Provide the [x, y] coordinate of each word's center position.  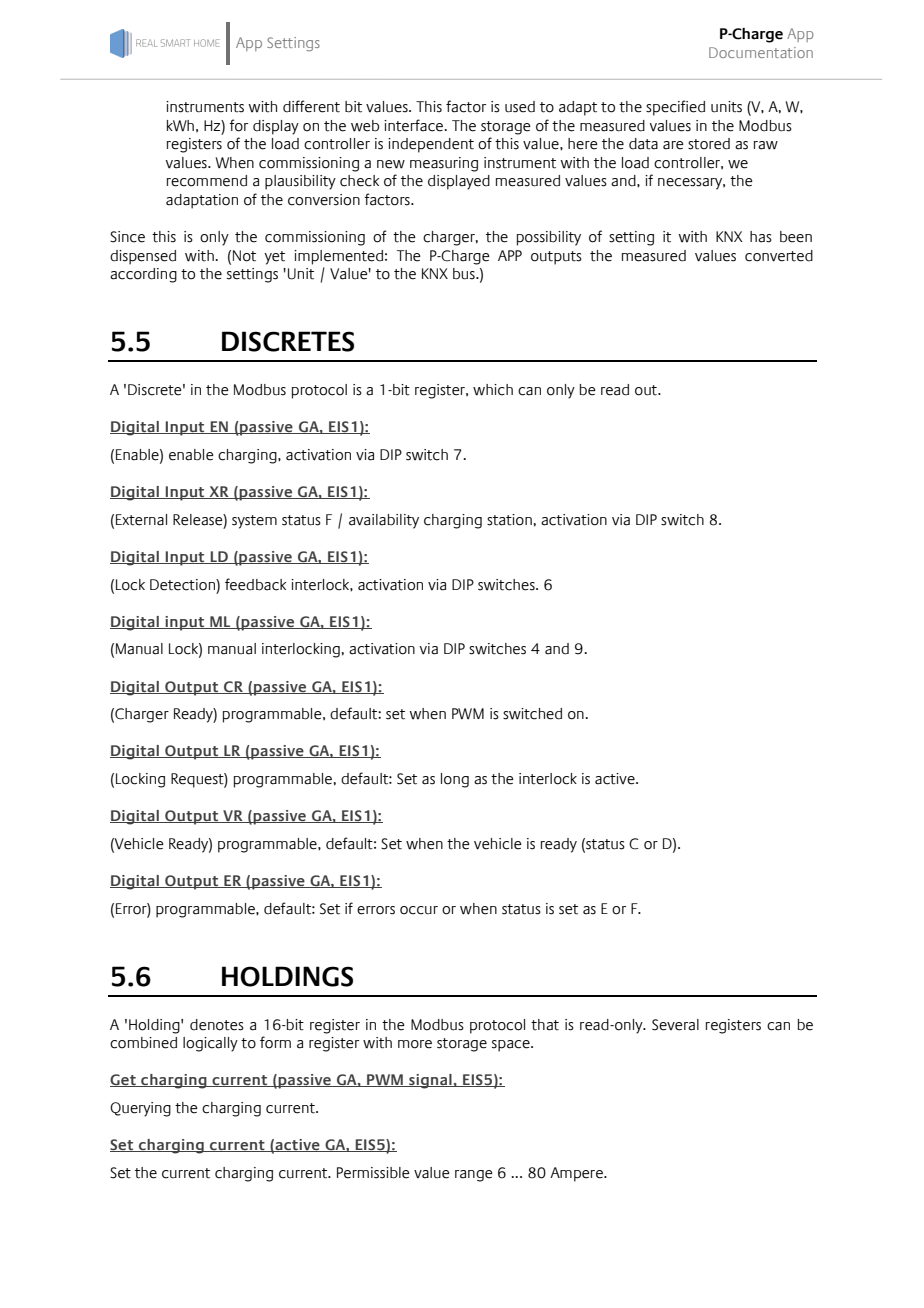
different [311, 106]
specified [675, 108]
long [455, 780]
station [510, 520]
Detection [183, 585]
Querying [140, 1109]
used [520, 107]
